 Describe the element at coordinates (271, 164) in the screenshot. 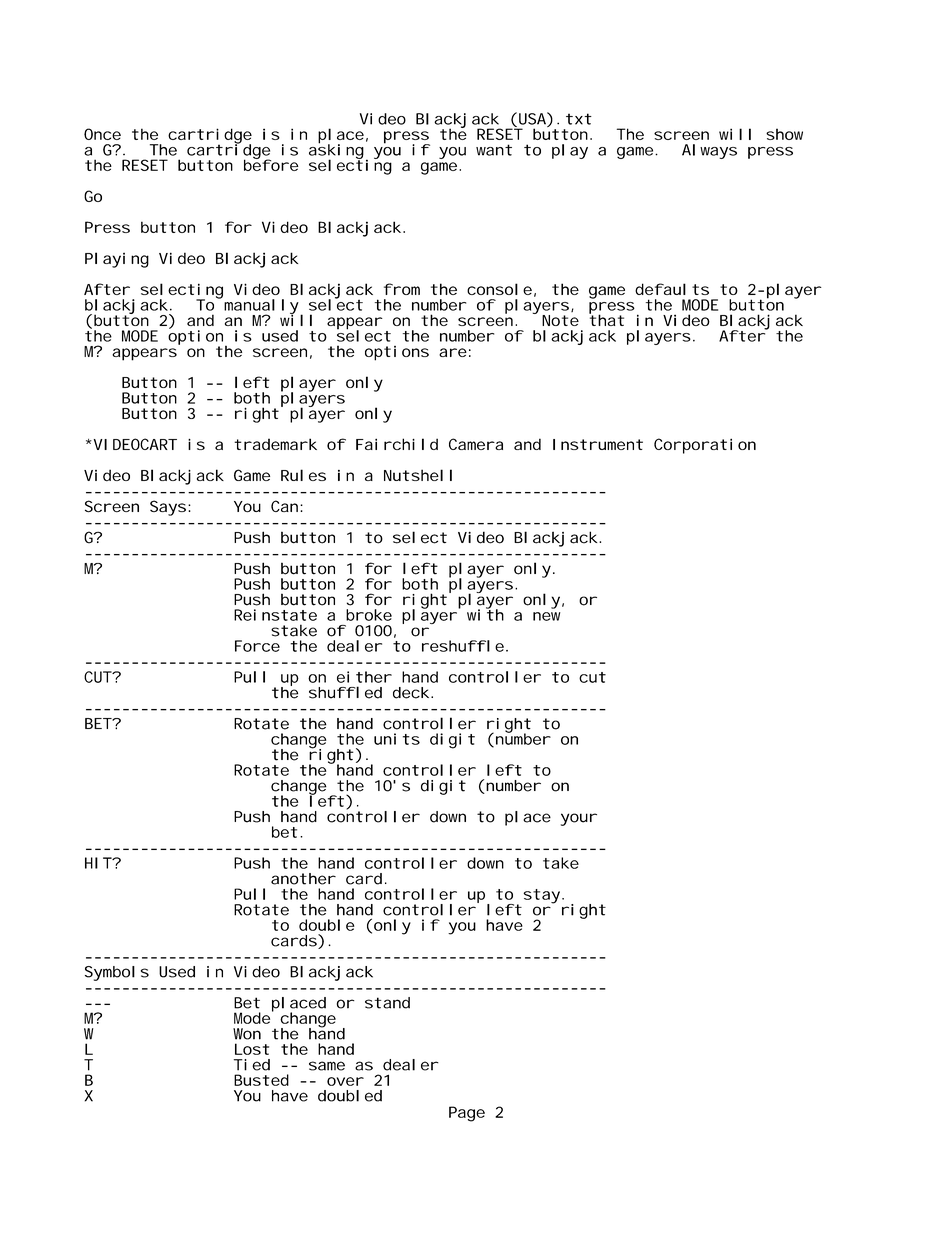

I see `before` at that location.
